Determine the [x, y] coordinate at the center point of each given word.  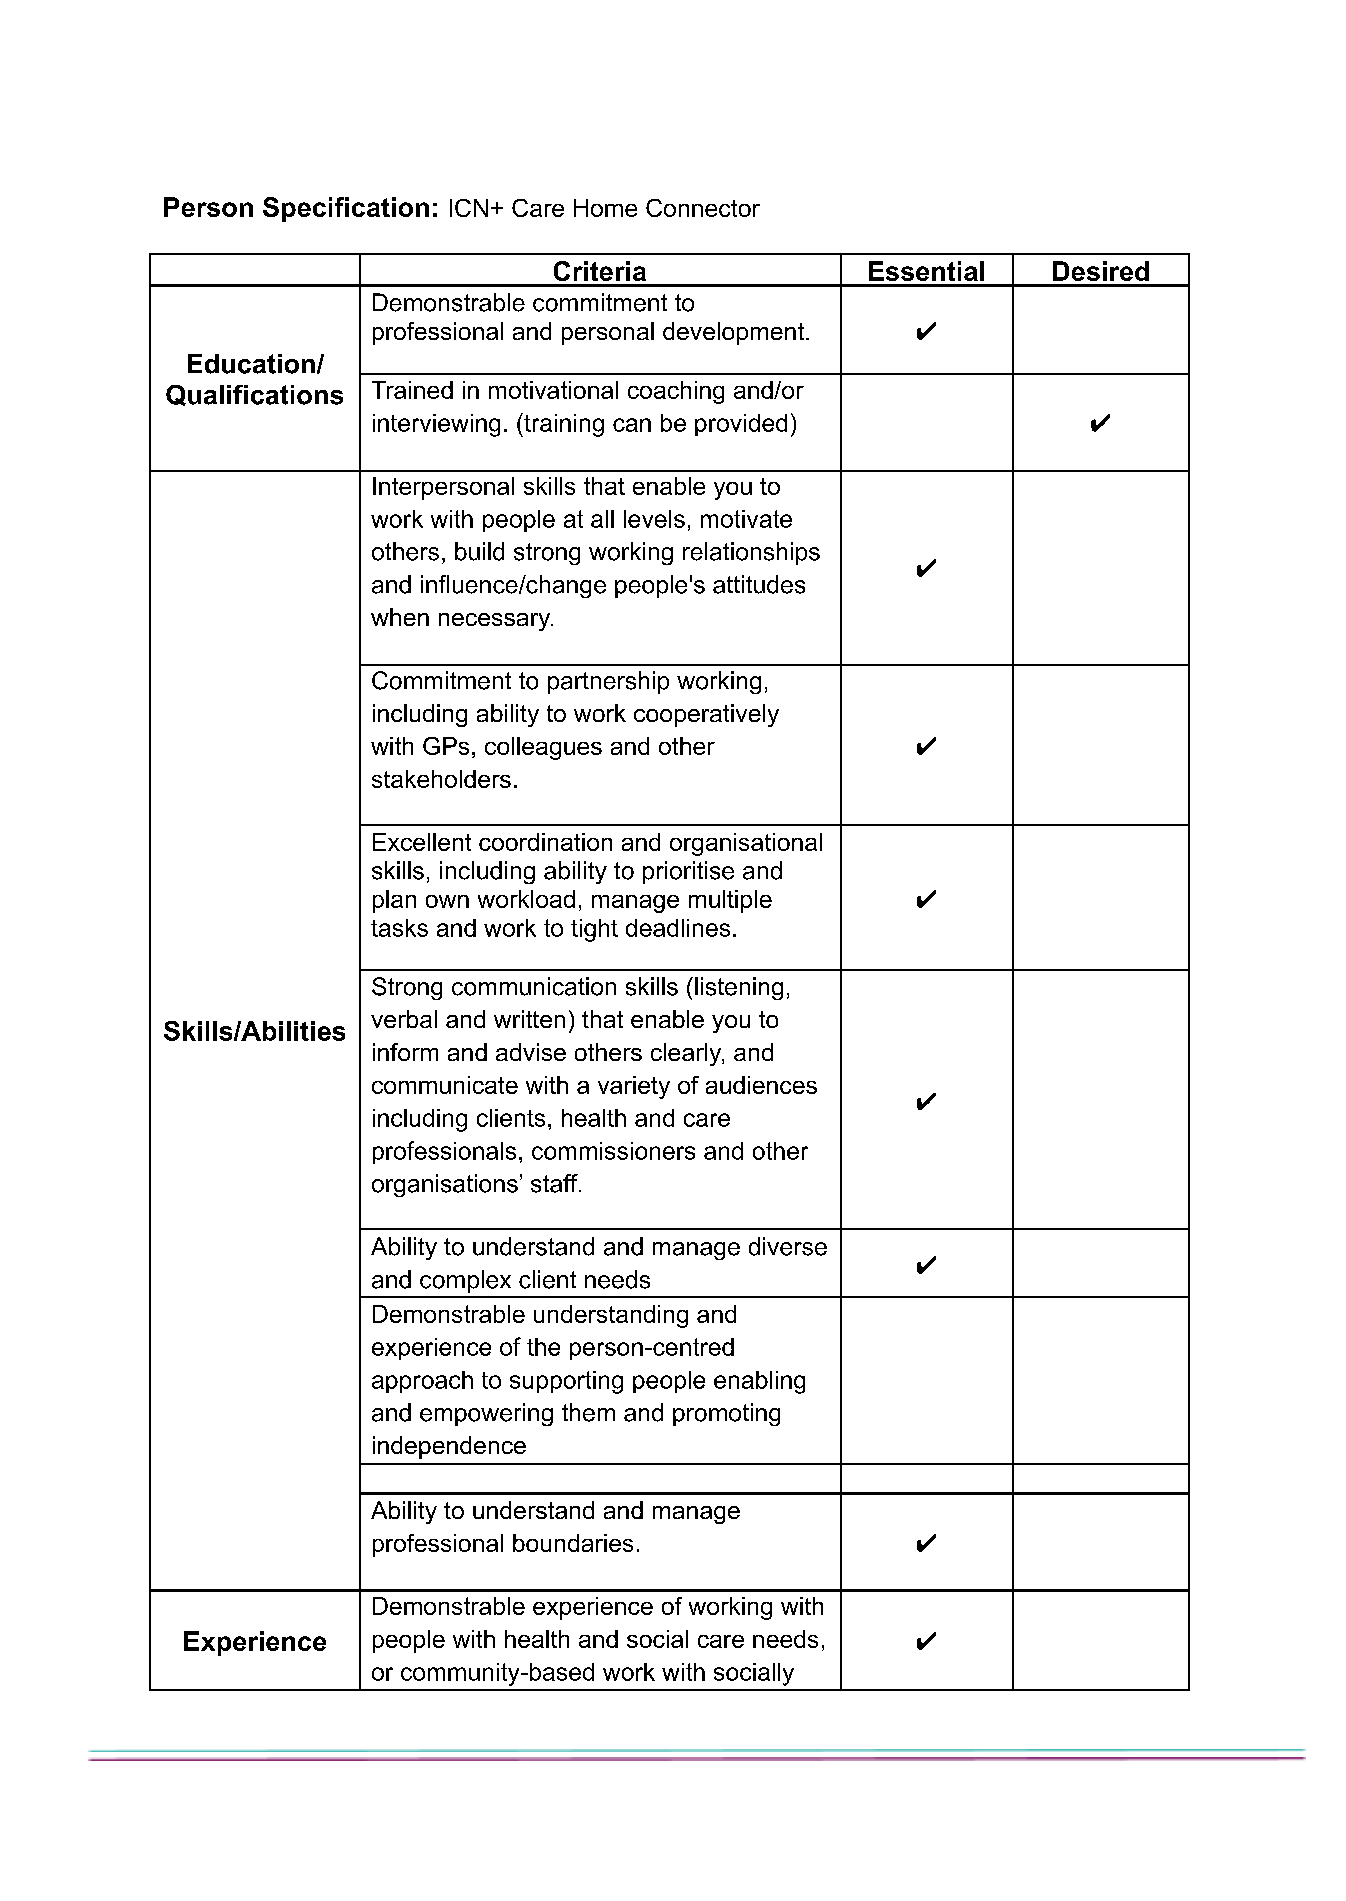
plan [394, 901]
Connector [703, 208]
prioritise [688, 872]
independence [449, 1447]
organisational [746, 844]
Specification [346, 209]
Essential [926, 271]
